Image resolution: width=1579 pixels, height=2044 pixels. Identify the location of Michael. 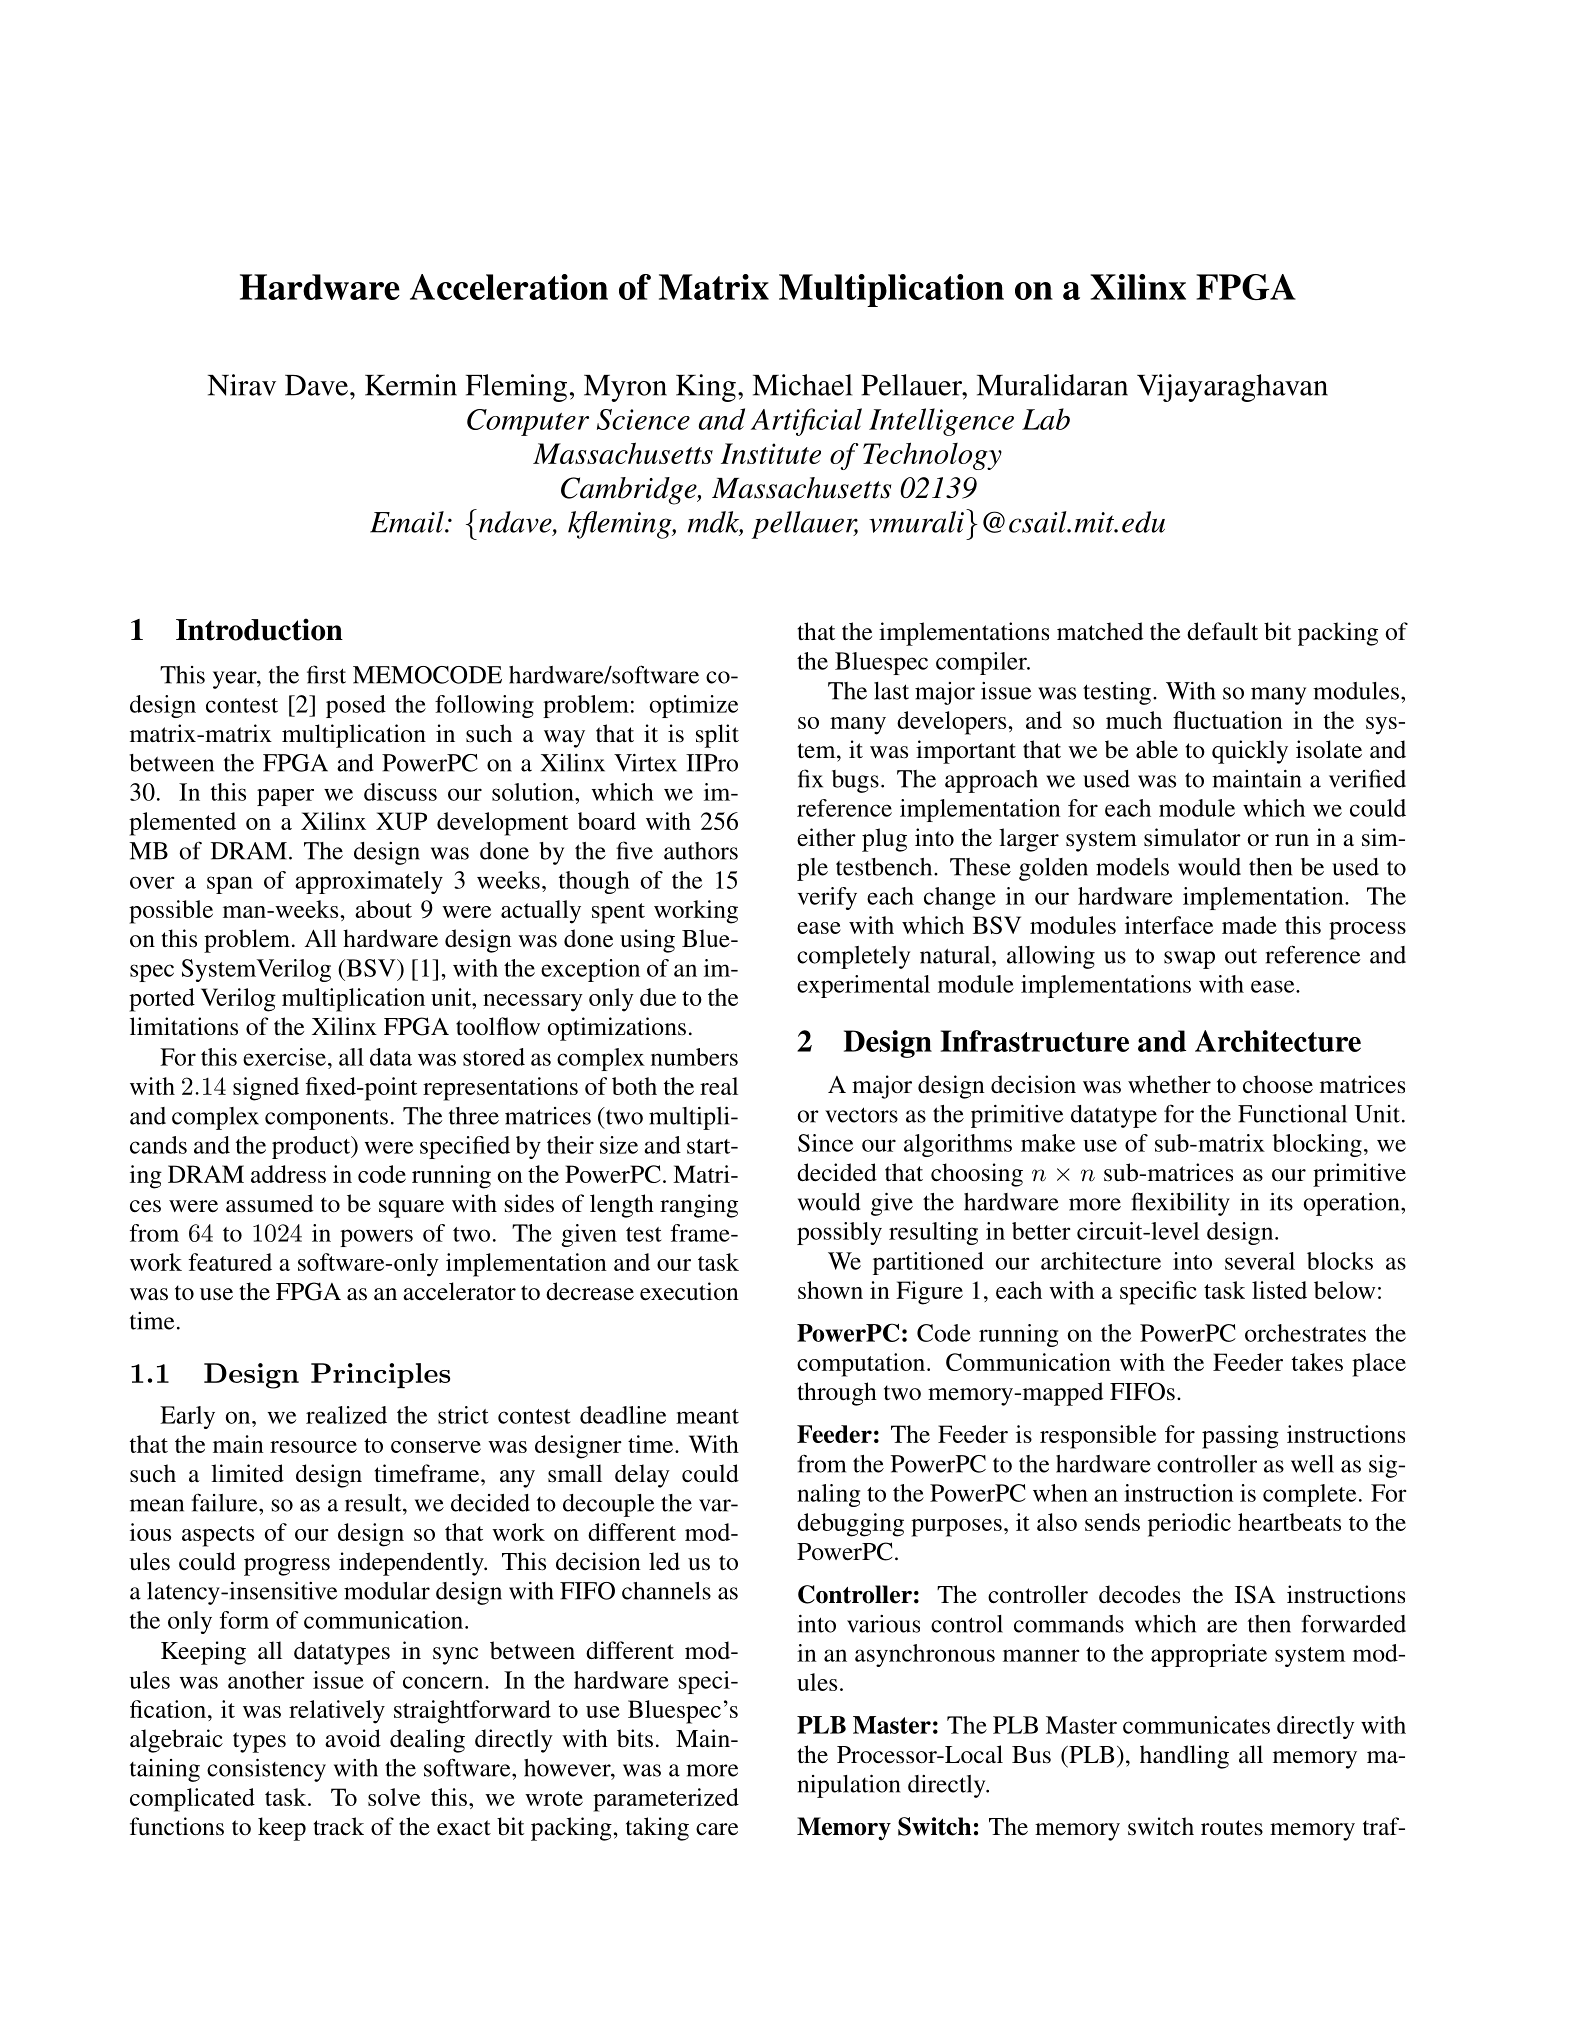
(802, 385).
